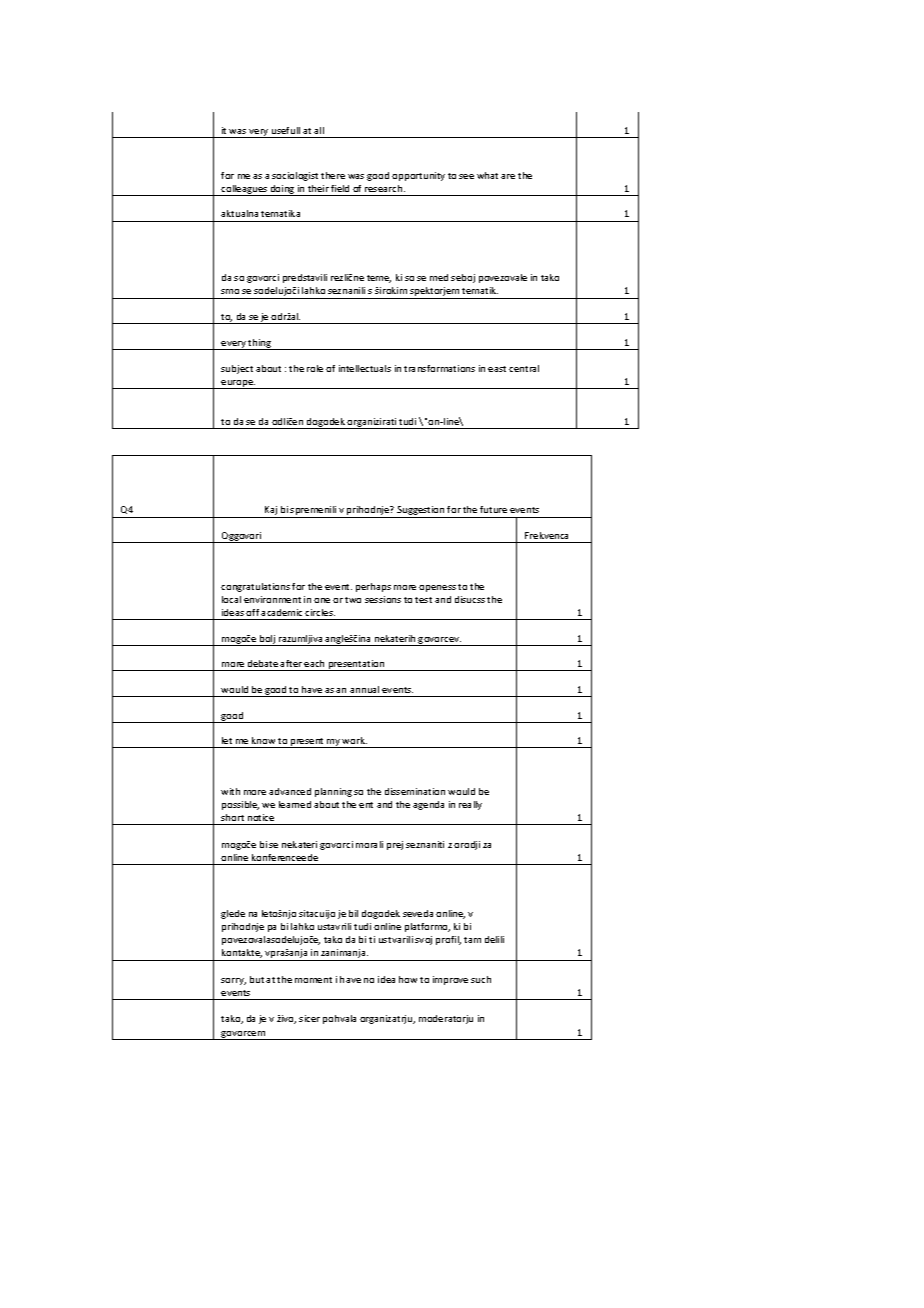 This page has height=1308, width=924. Describe the element at coordinates (470, 805) in the page. I see `really` at that location.
